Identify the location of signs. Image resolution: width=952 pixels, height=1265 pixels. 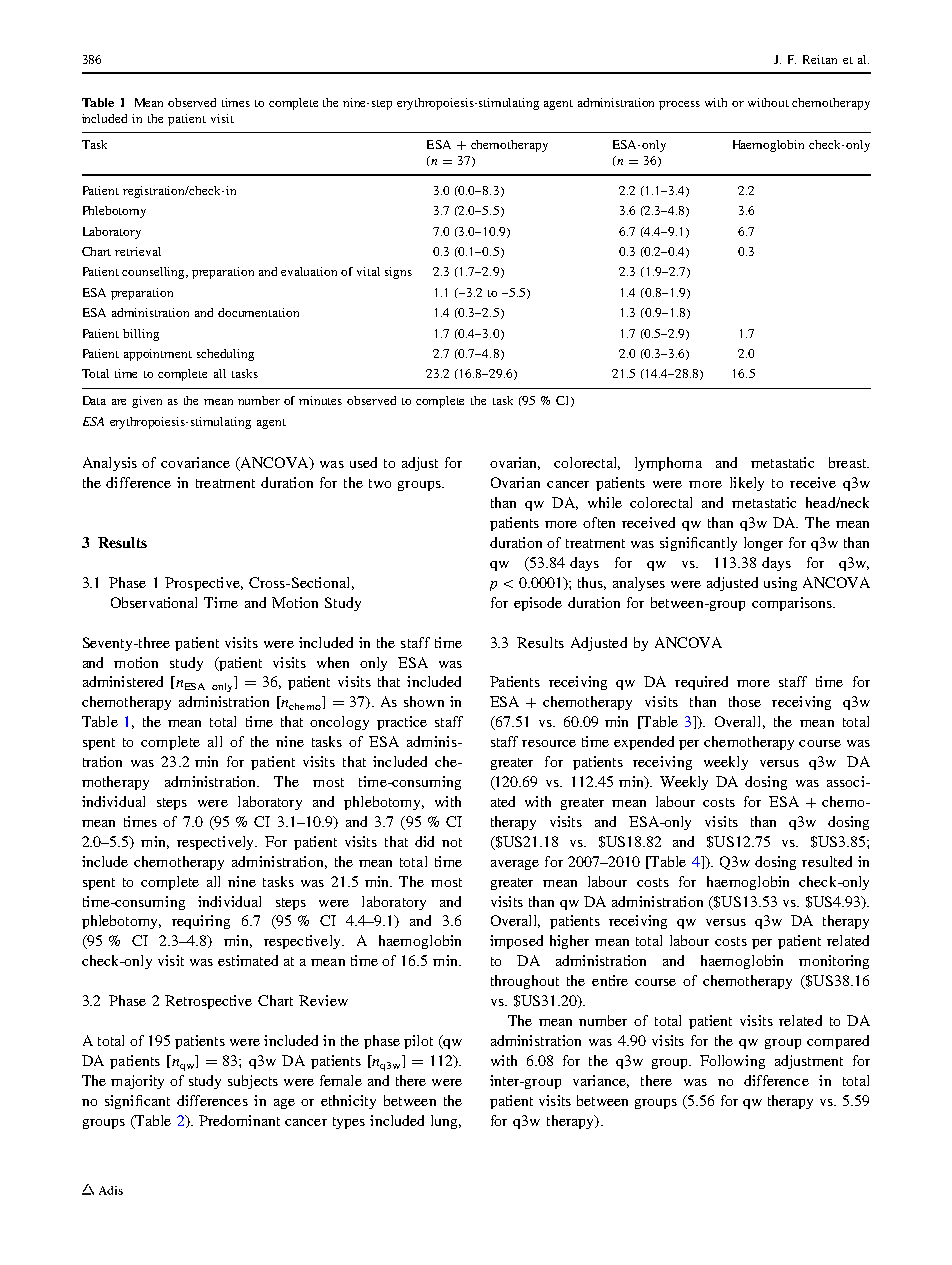
(398, 273).
